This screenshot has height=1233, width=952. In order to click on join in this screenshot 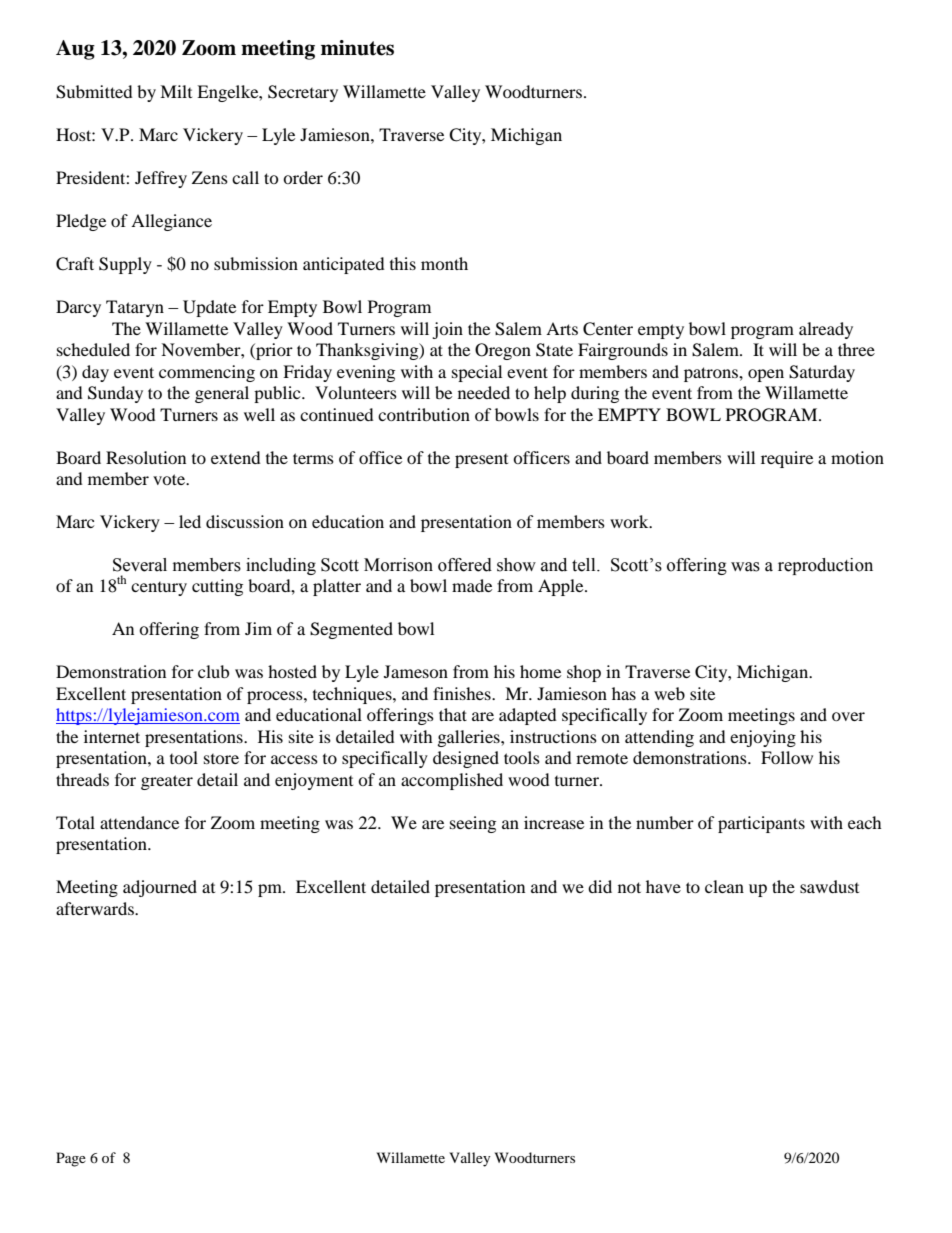, I will do `click(447, 330)`.
